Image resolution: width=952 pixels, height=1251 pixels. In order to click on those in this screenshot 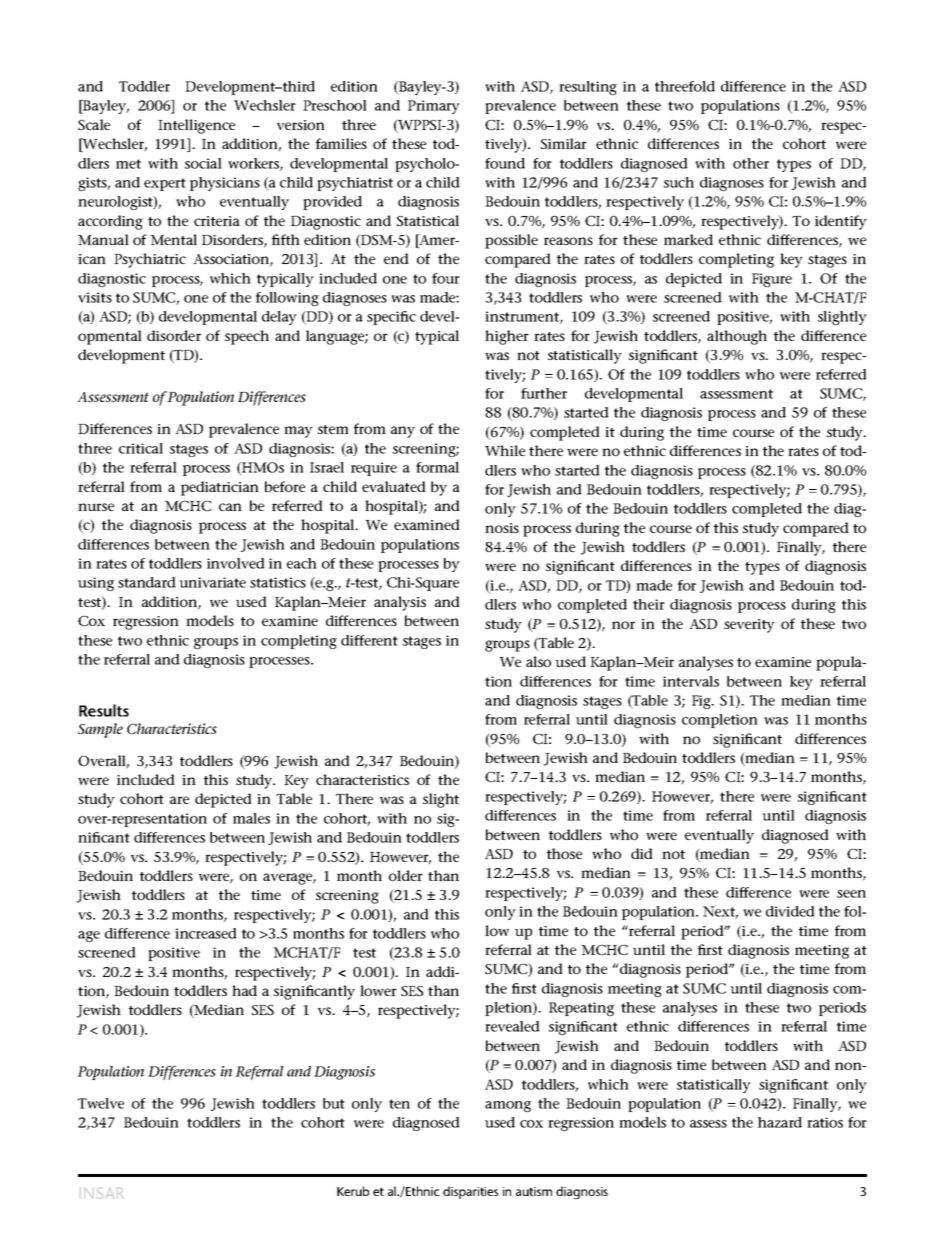, I will do `click(564, 853)`.
